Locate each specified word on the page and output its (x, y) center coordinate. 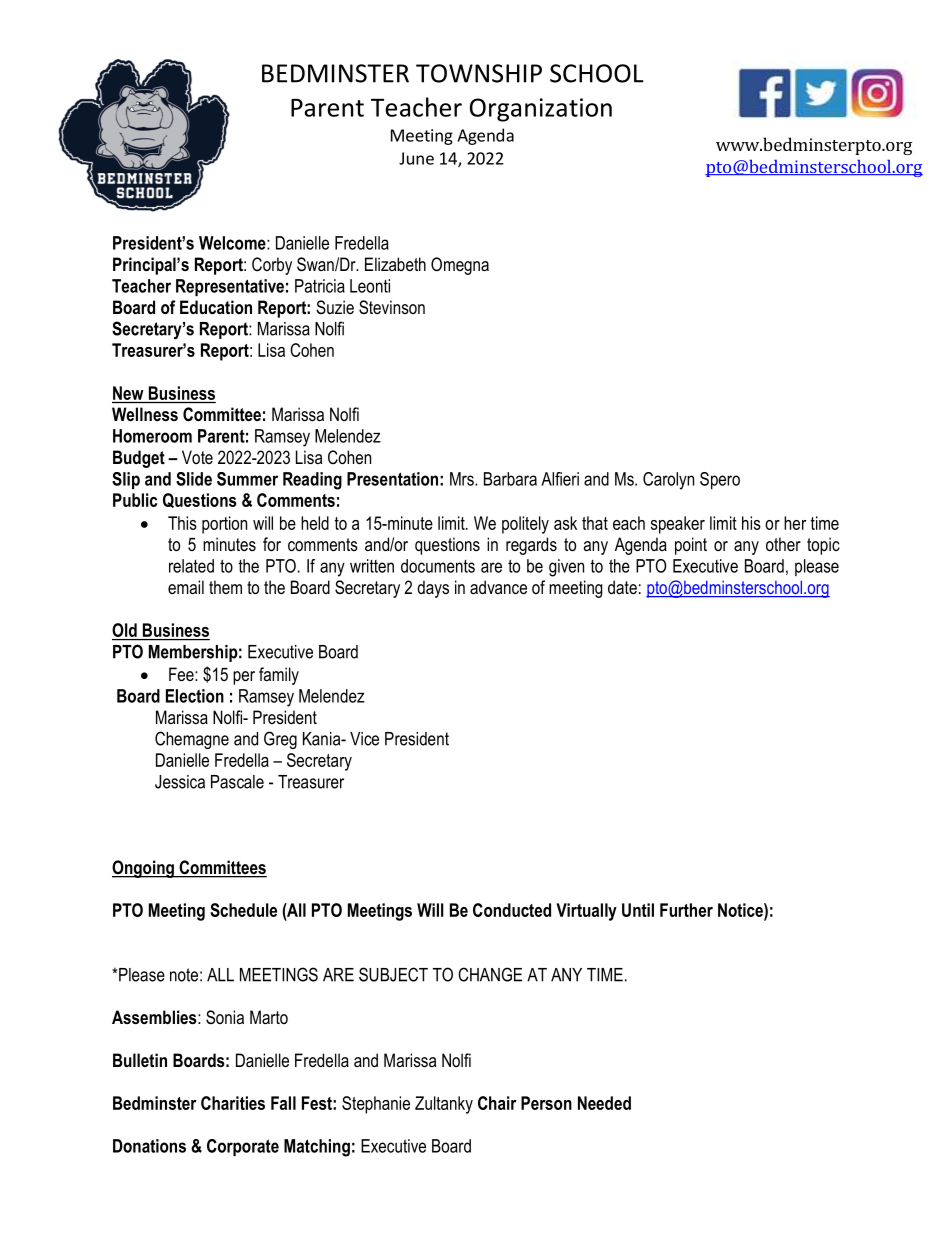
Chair (497, 1103)
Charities (233, 1103)
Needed (604, 1103)
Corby (272, 266)
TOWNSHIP (479, 73)
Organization (541, 110)
